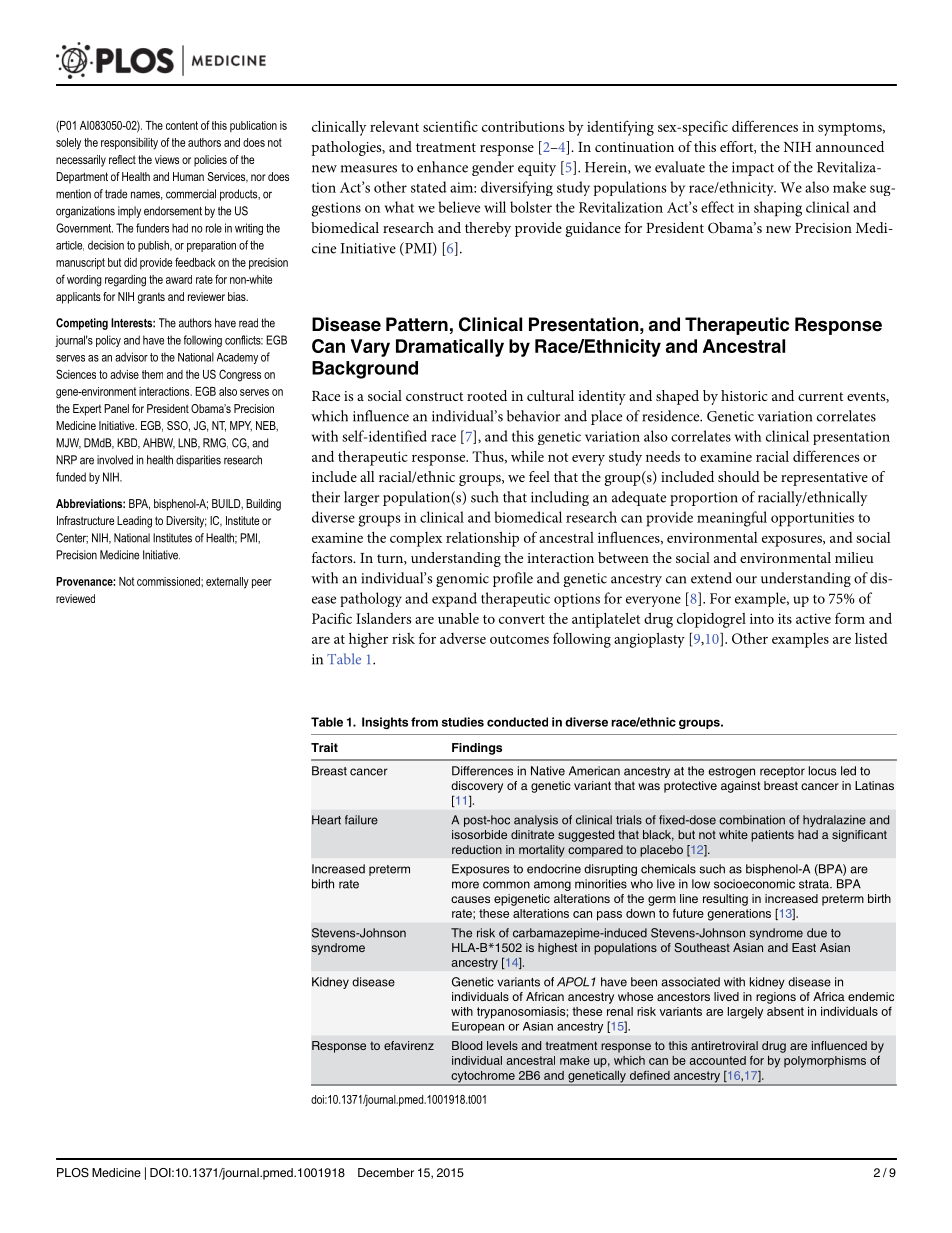 This page has height=1233, width=952. Describe the element at coordinates (167, 159) in the page. I see `views` at that location.
